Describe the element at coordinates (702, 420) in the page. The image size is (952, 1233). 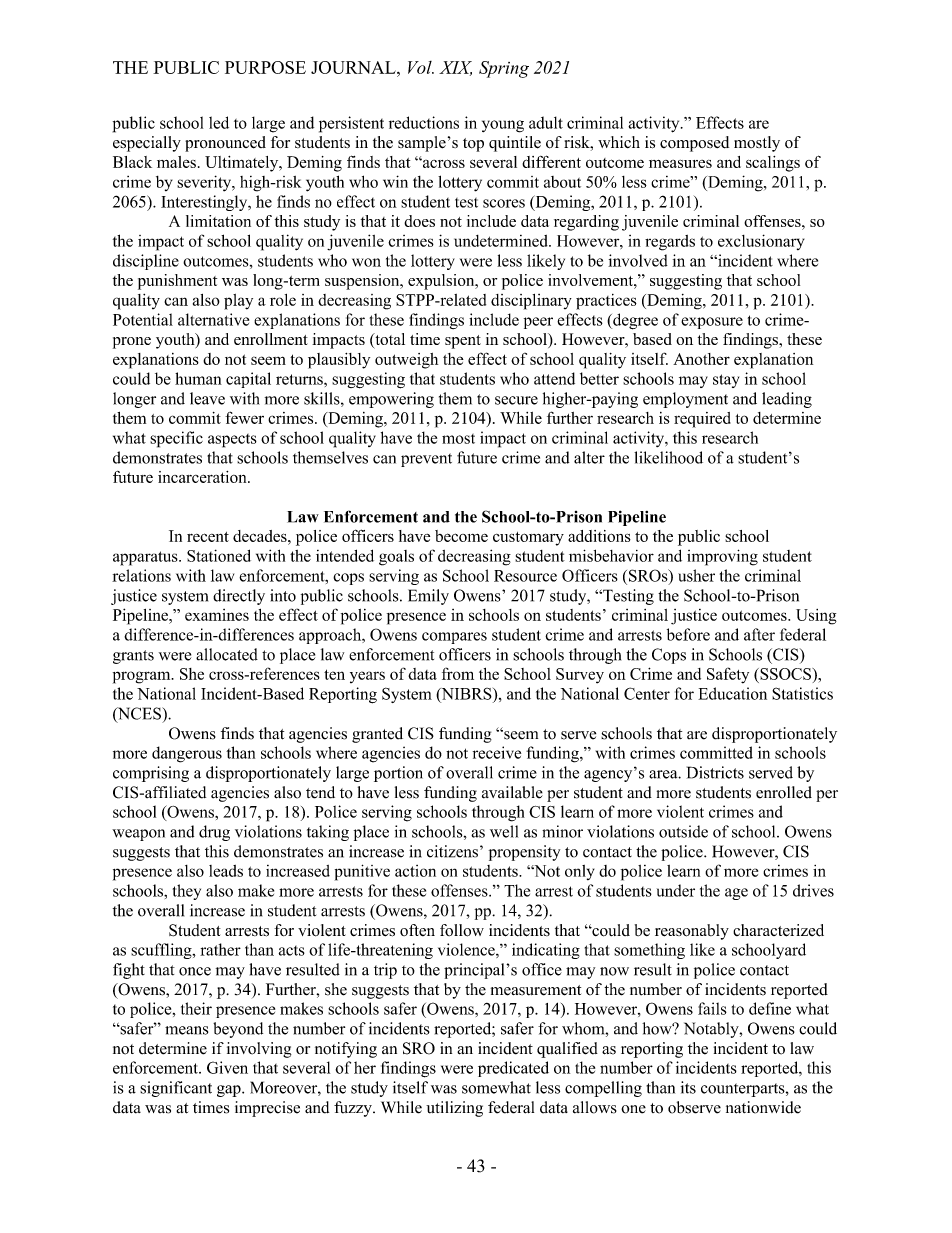
I see `required` at that location.
